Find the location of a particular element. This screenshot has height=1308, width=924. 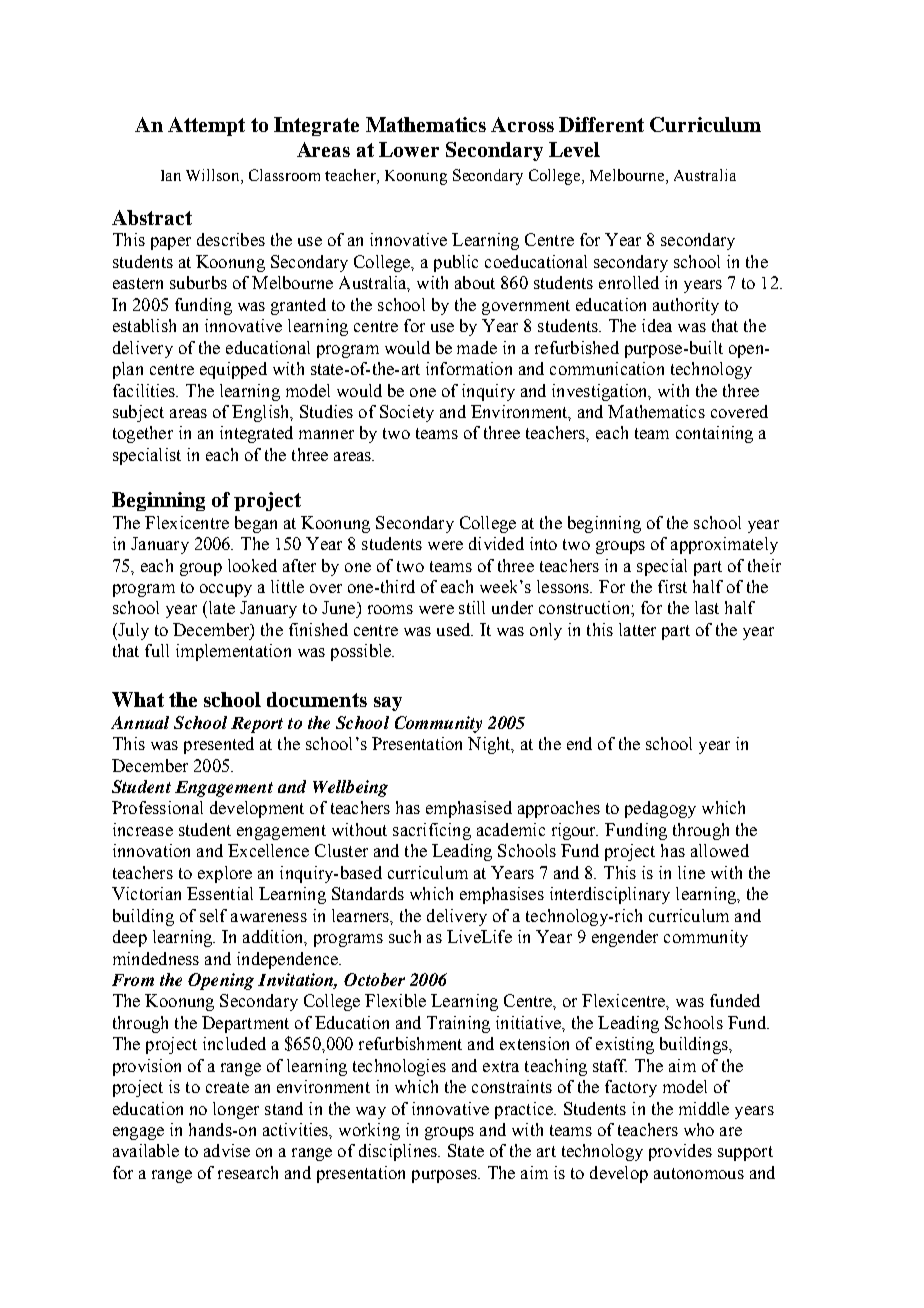

began is located at coordinates (256, 524).
